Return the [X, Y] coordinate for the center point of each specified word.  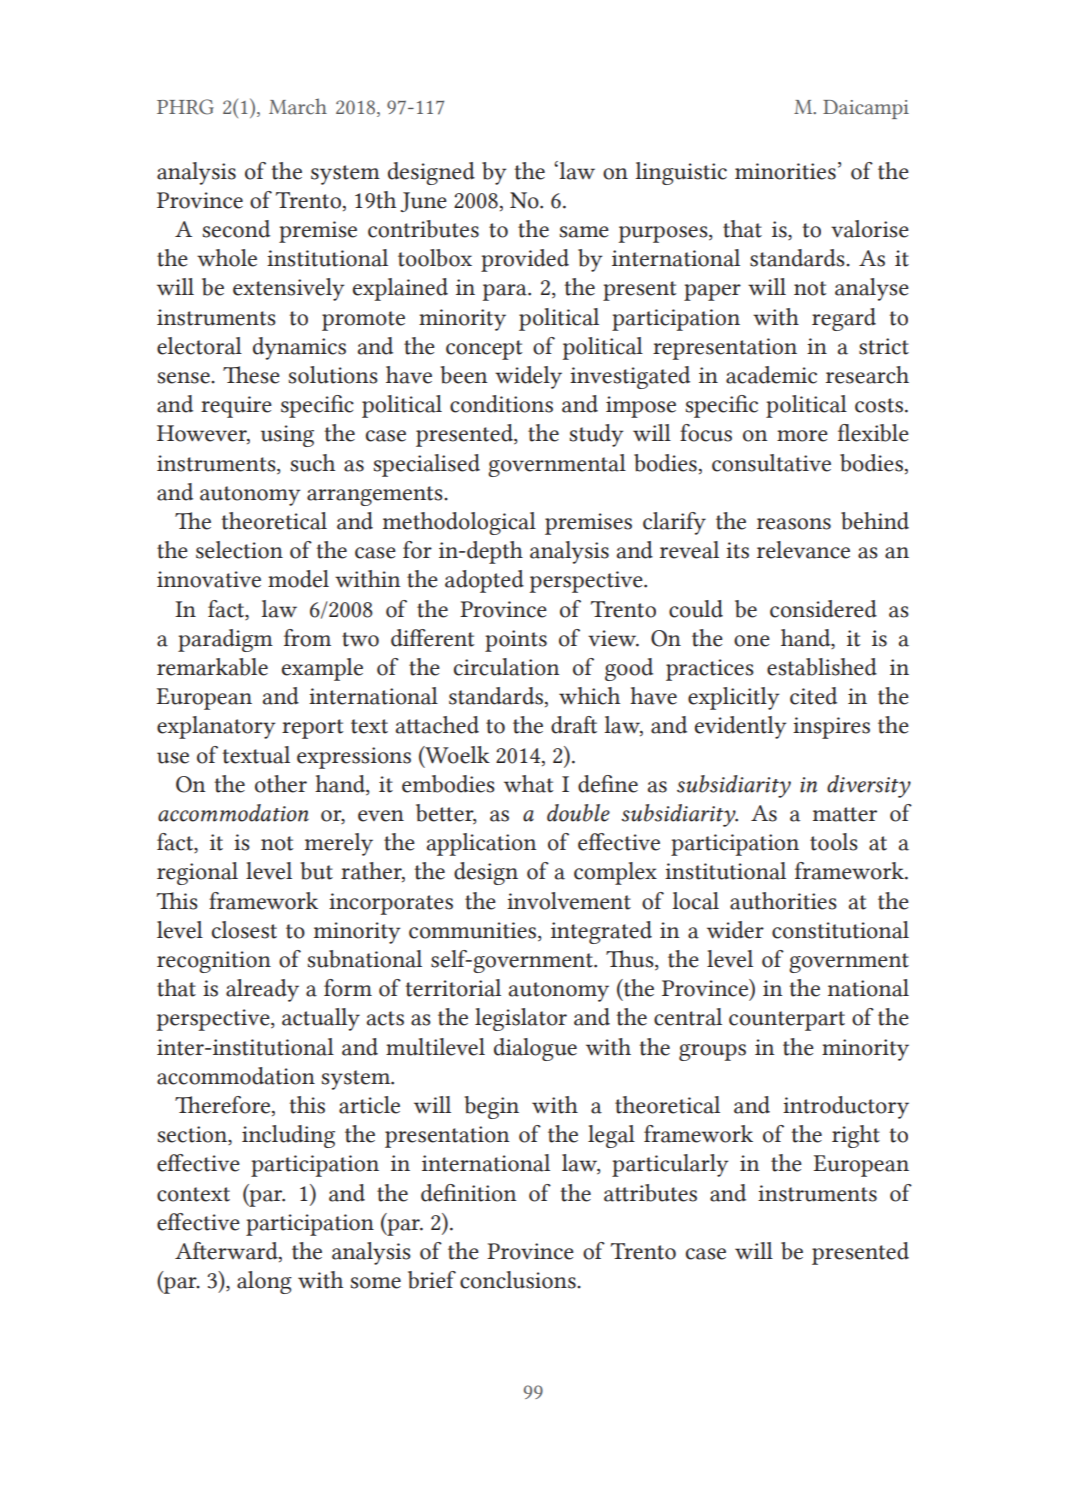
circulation [506, 667]
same [584, 232]
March [298, 106]
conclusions [519, 1280]
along [264, 1282]
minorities [785, 171]
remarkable [212, 667]
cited [813, 696]
